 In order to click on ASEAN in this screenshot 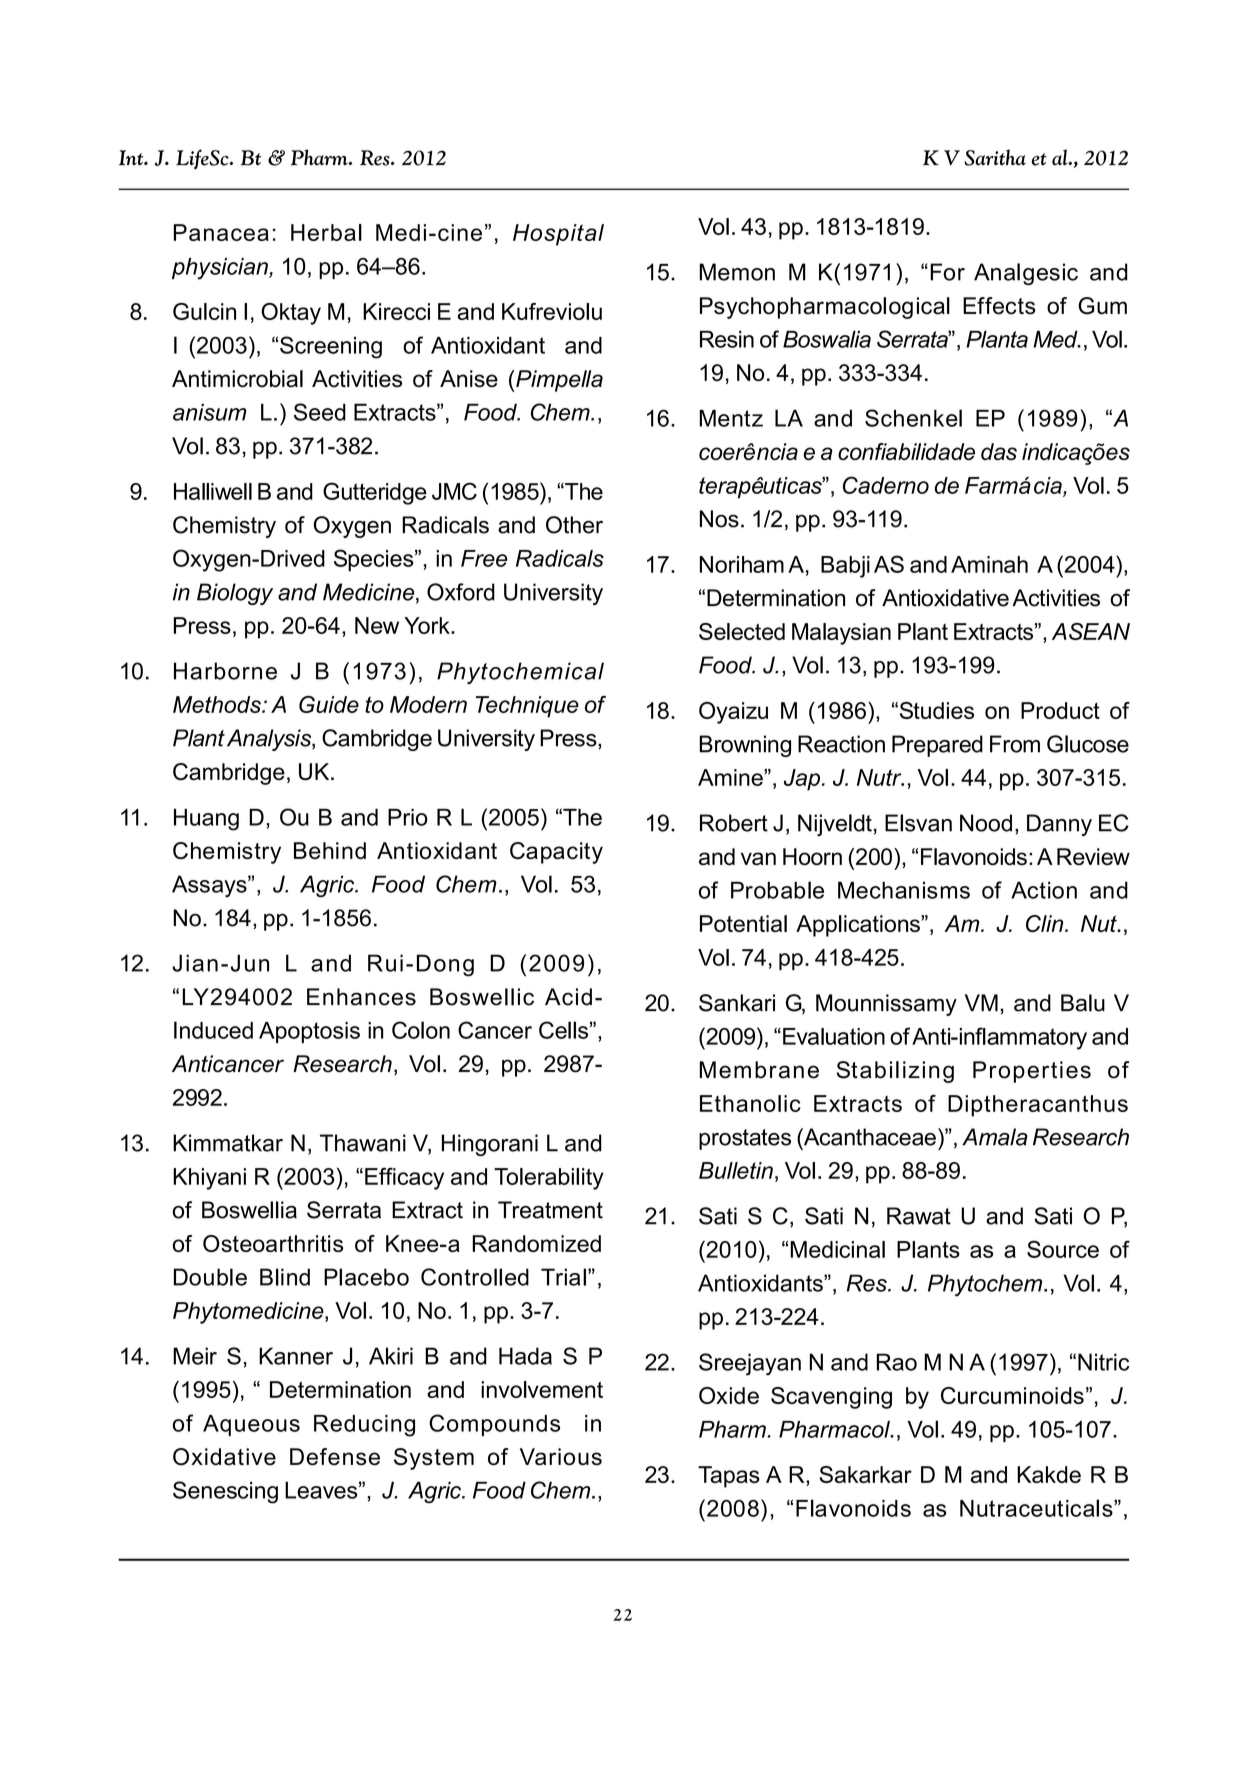, I will do `click(1091, 631)`.
